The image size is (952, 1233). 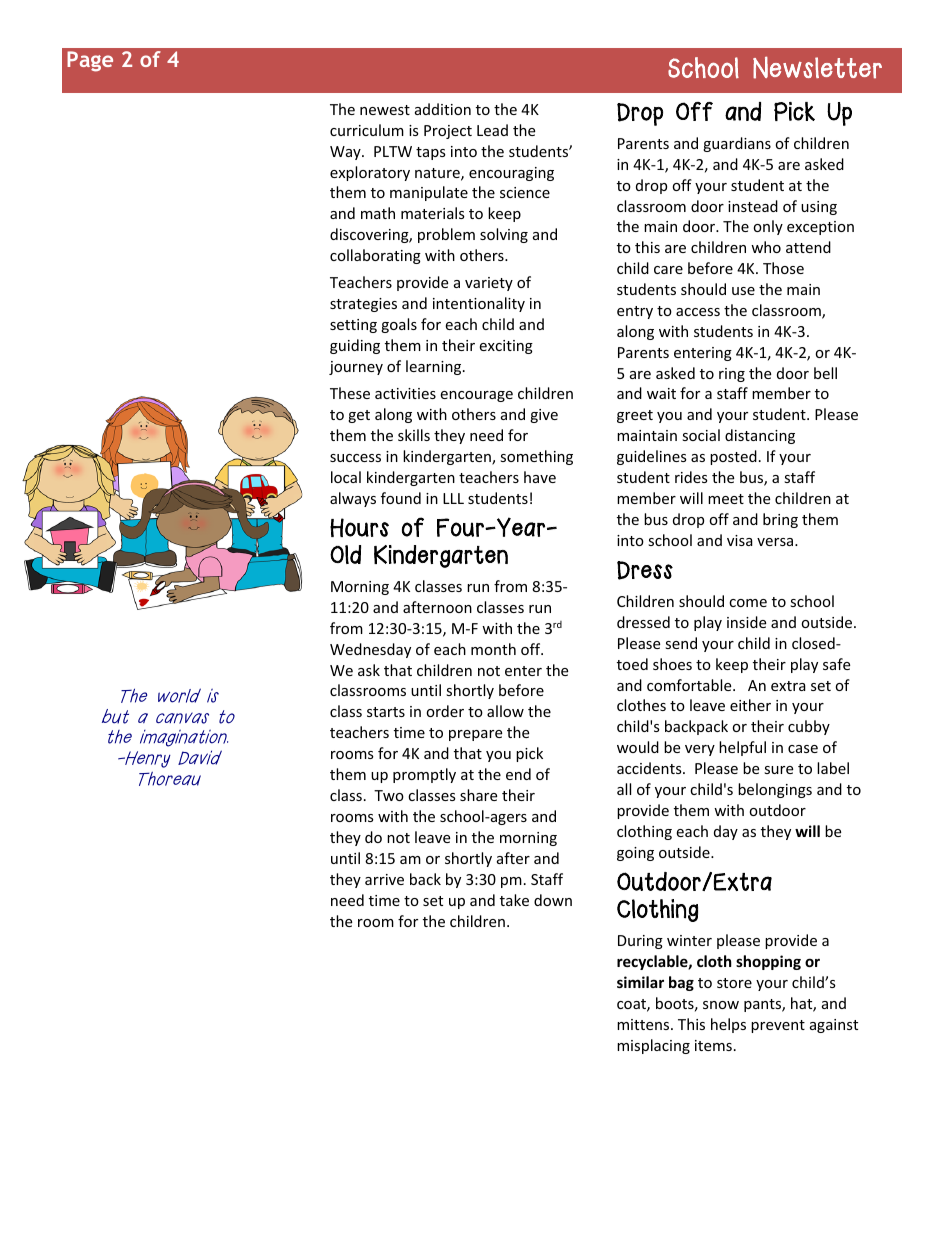 I want to click on Page, so click(x=90, y=61).
